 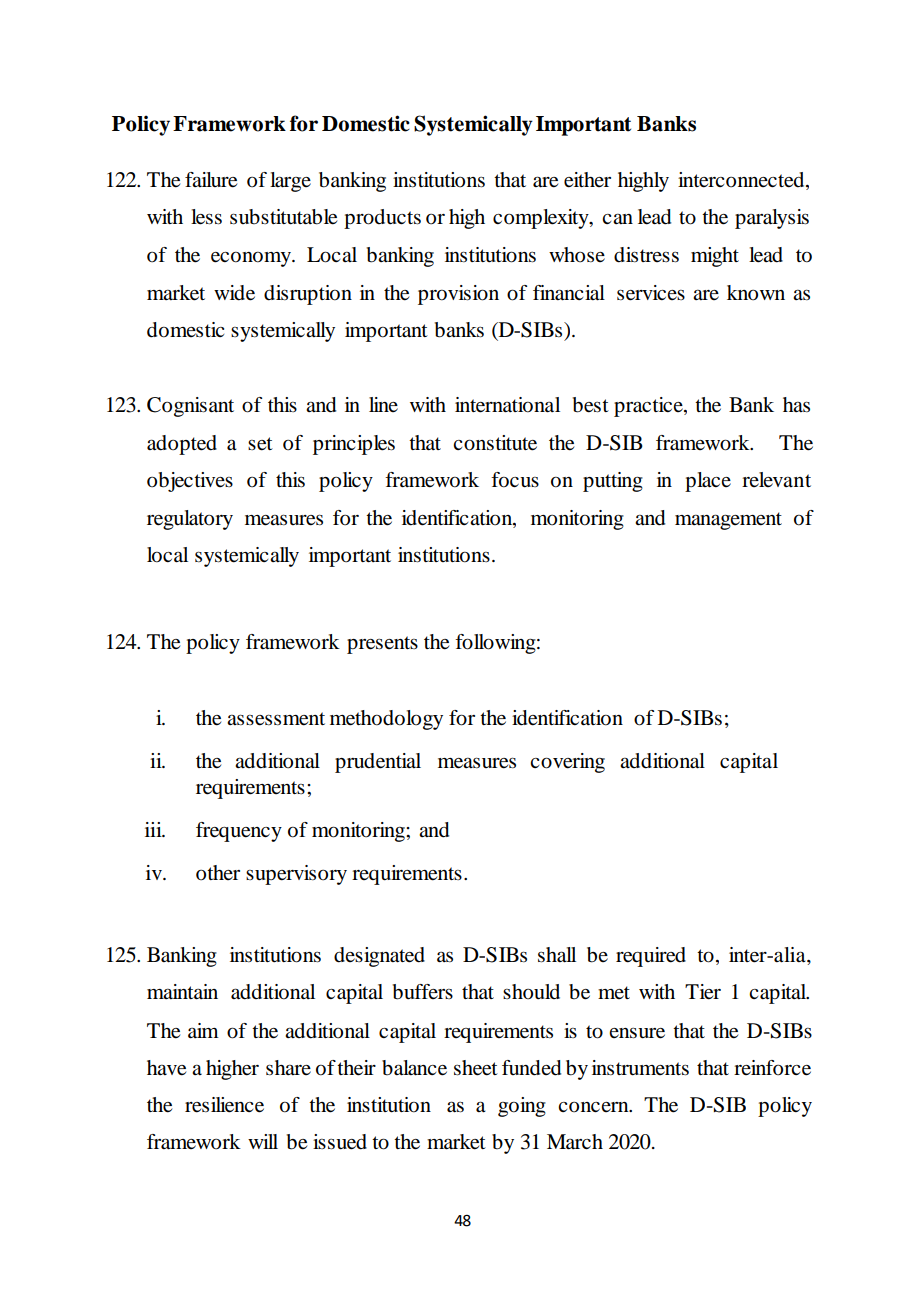 What do you see at coordinates (382, 645) in the screenshot?
I see `presents` at bounding box center [382, 645].
